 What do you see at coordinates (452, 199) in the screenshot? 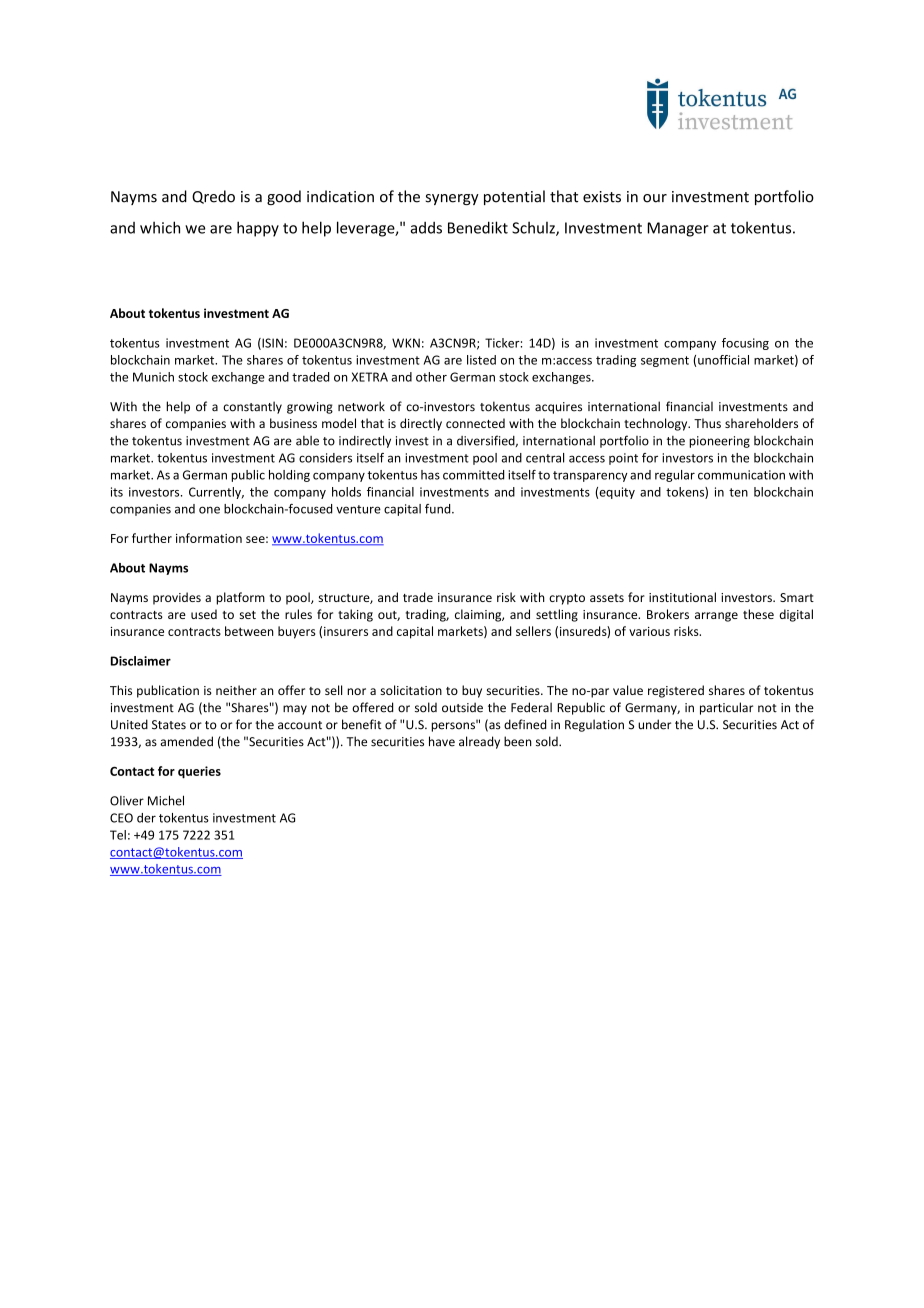
I see `synergy` at bounding box center [452, 199].
